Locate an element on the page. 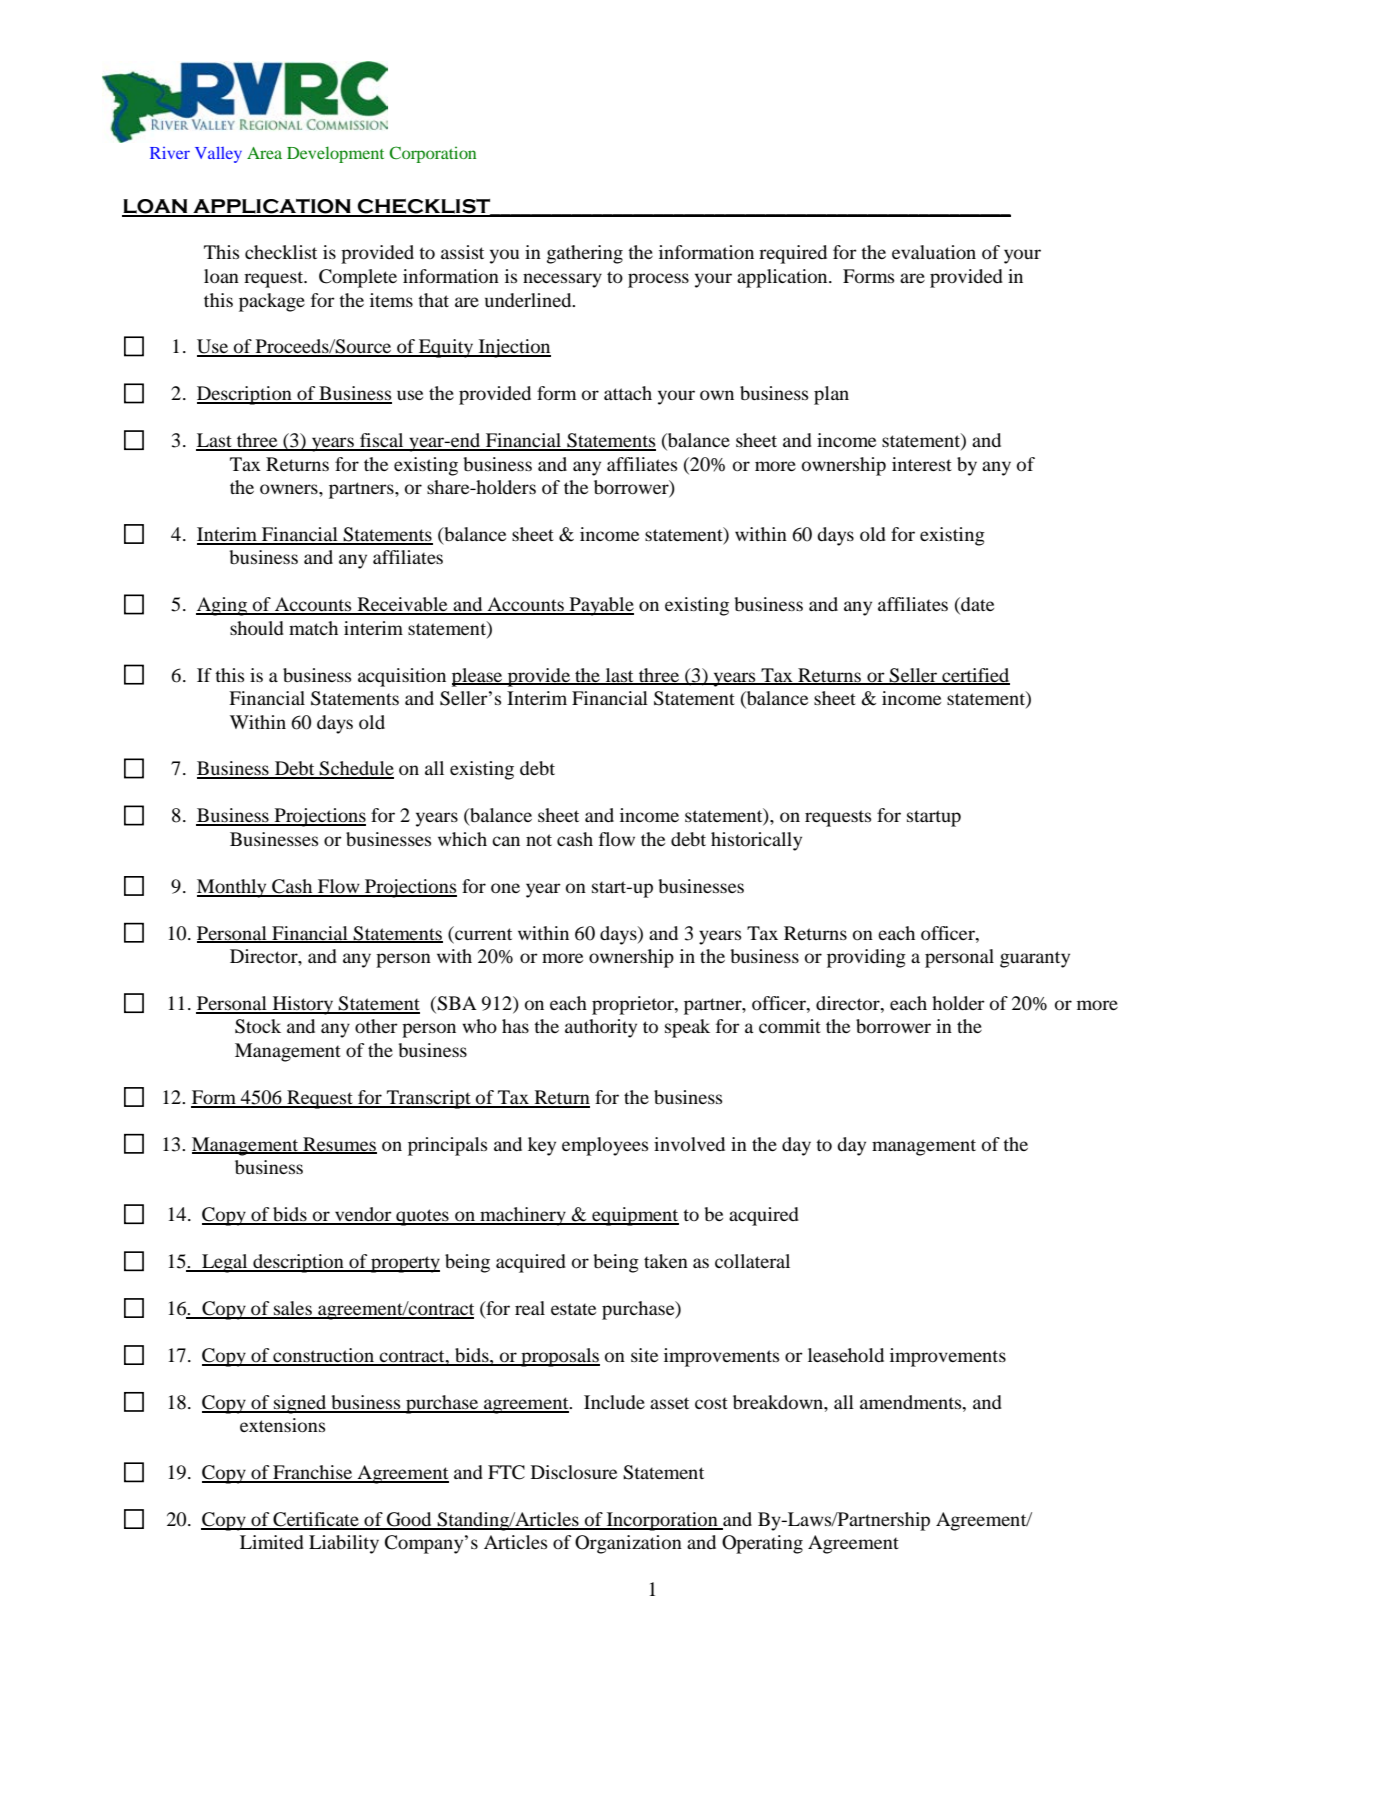  Monthly is located at coordinates (233, 888).
